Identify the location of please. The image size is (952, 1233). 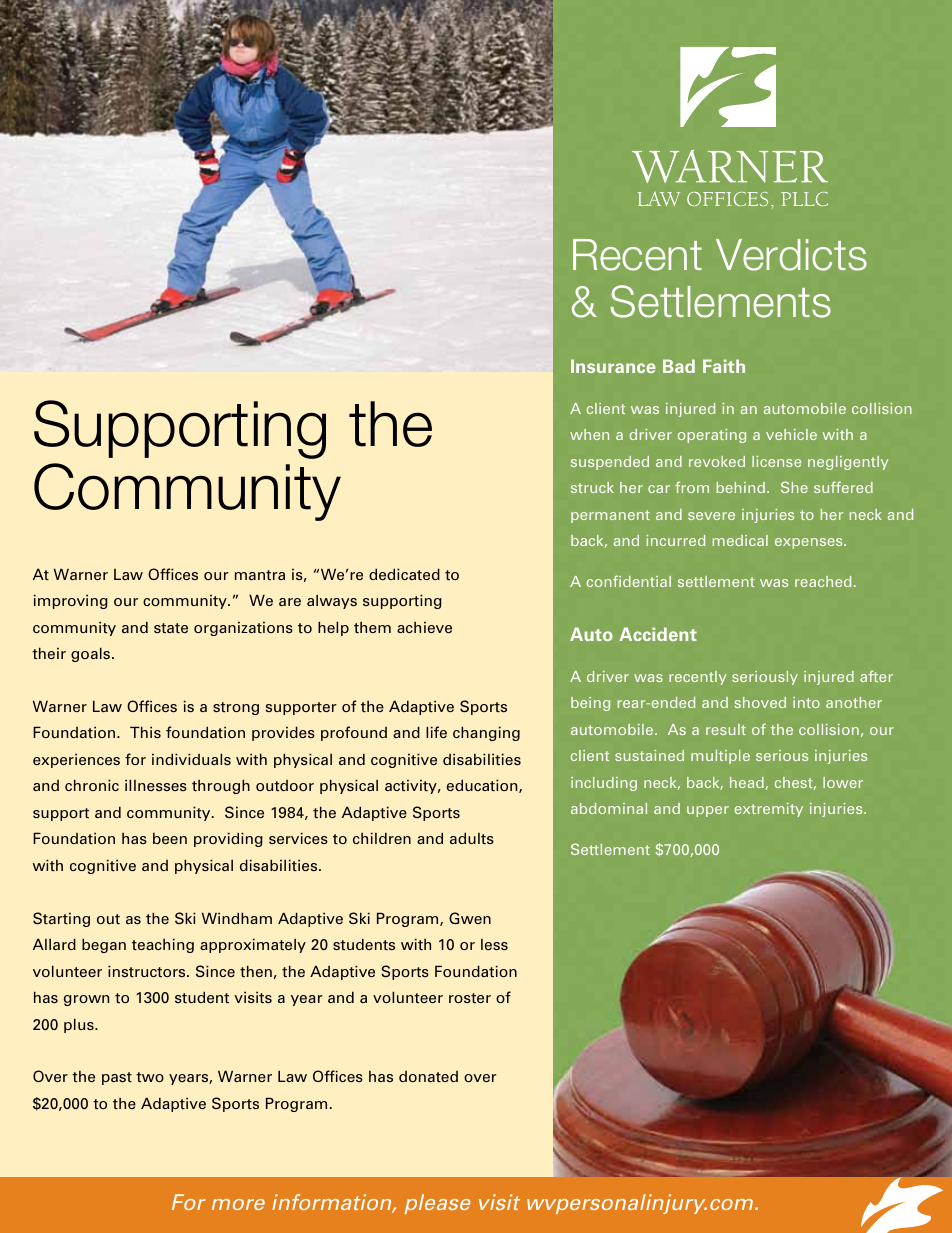
(438, 1204).
